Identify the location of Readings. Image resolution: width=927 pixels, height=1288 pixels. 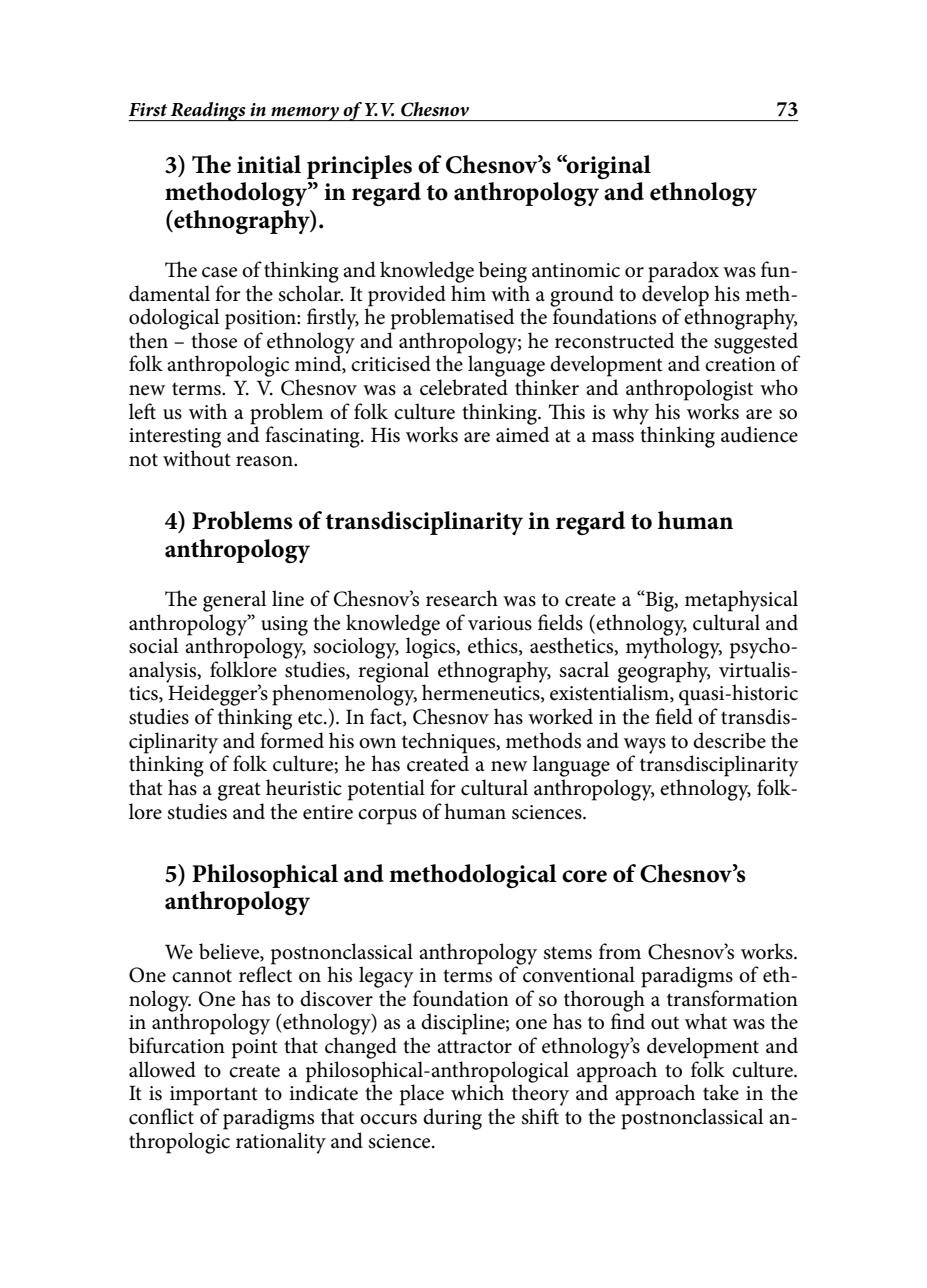
(208, 111).
